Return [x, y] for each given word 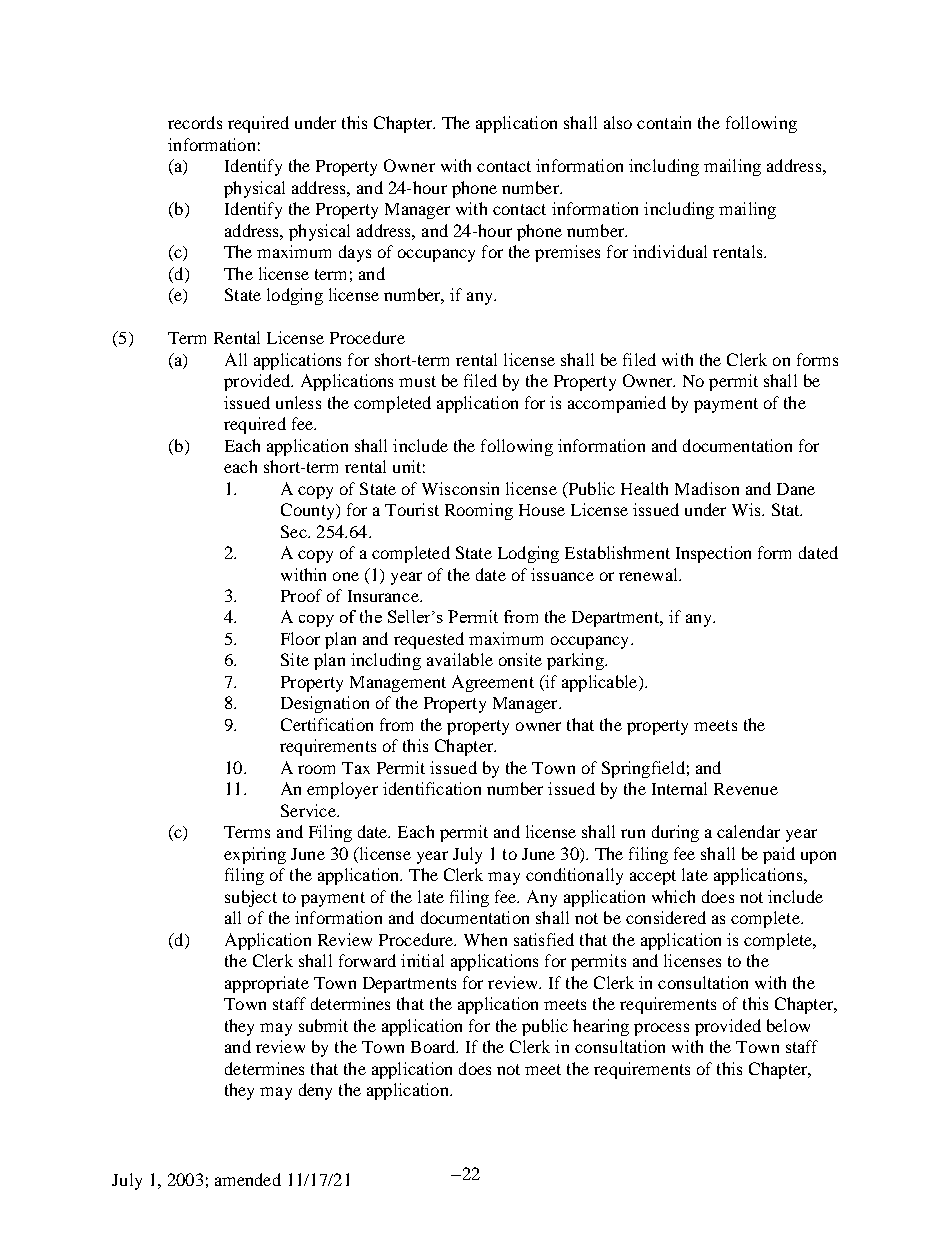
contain [664, 122]
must [417, 381]
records [195, 122]
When [485, 939]
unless [298, 402]
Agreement [493, 683]
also [618, 122]
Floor [300, 638]
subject [251, 898]
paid [779, 855]
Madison [707, 488]
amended [248, 1179]
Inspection [713, 554]
